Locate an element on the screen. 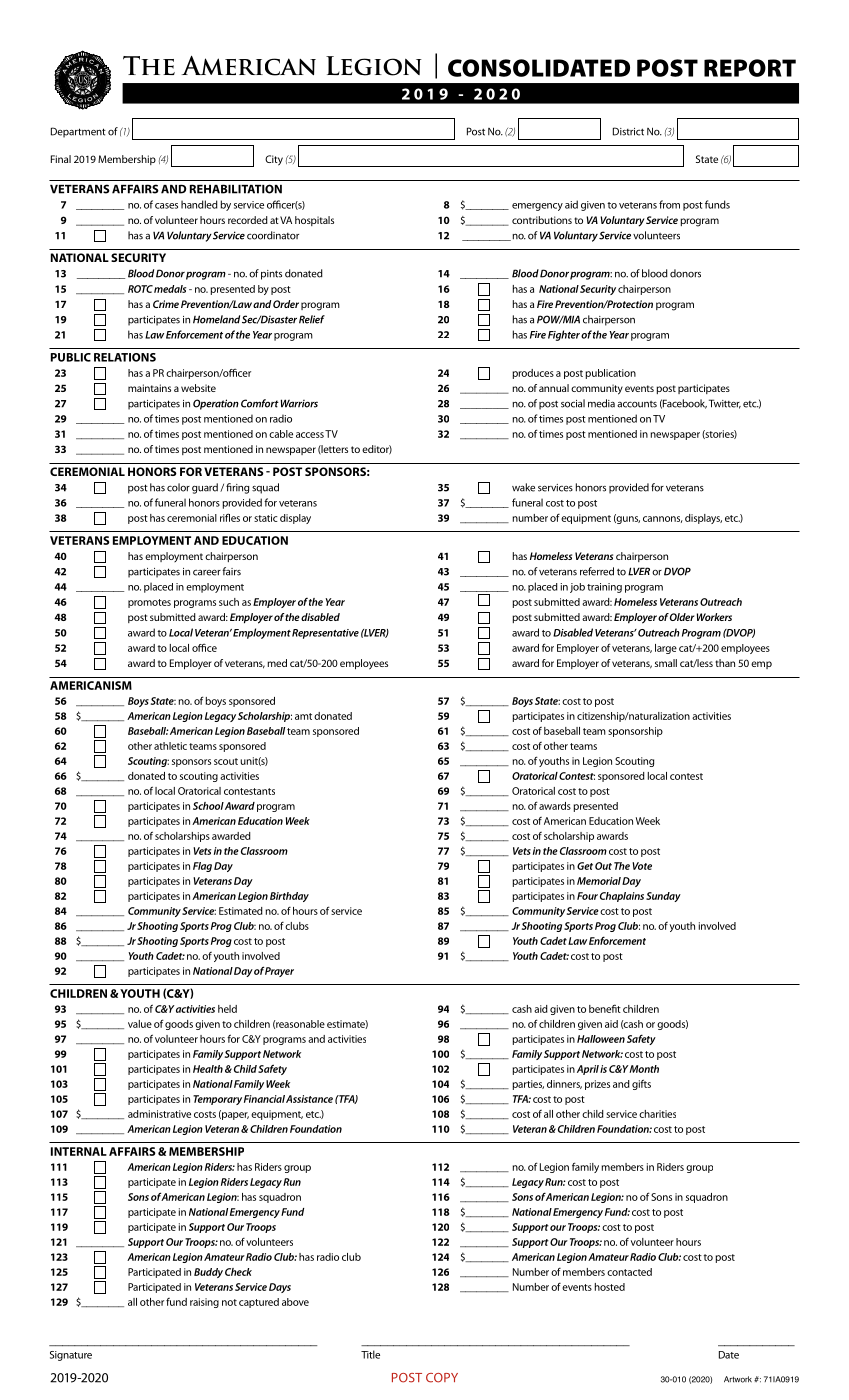  City is located at coordinates (274, 160).
